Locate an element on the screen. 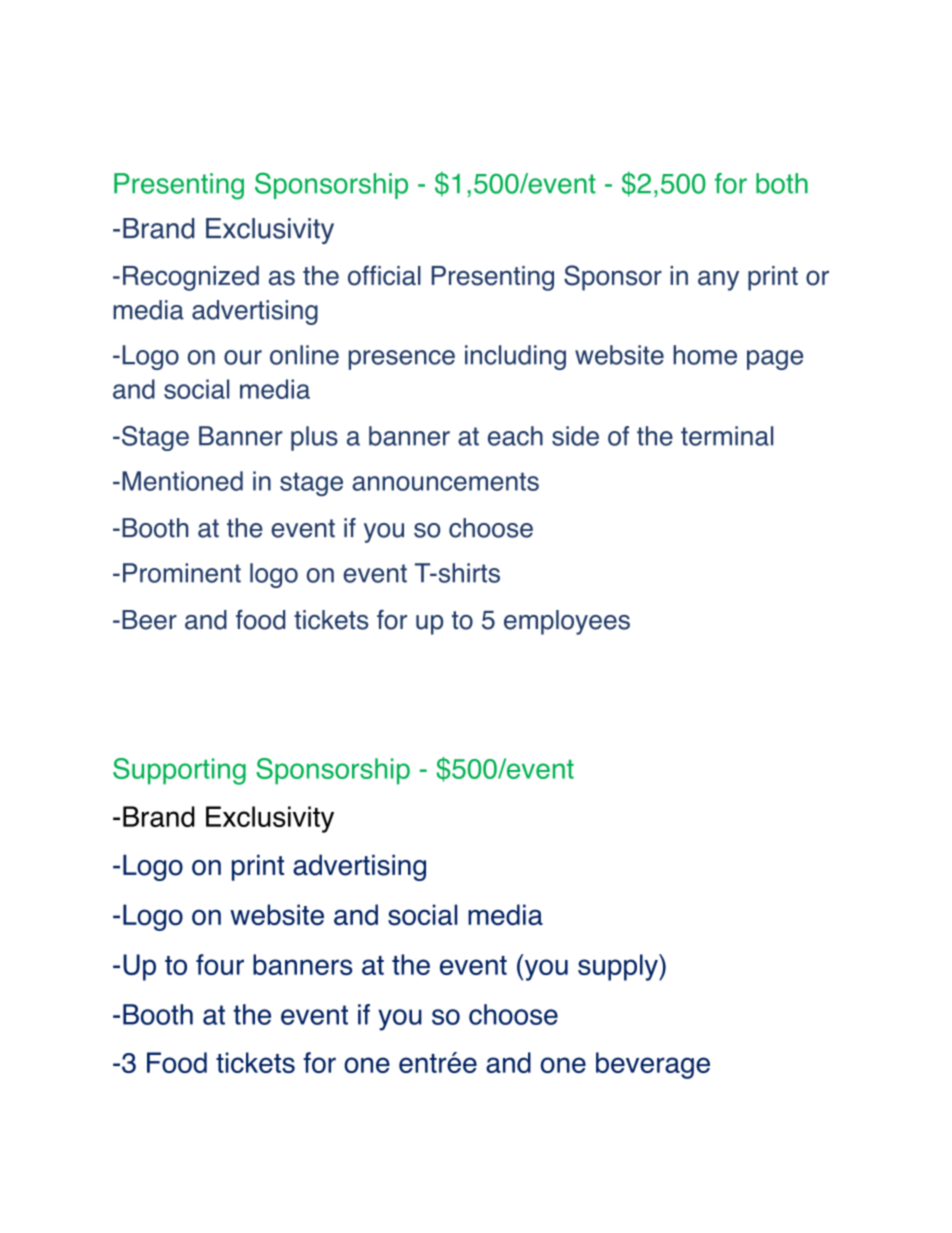 The width and height of the screenshot is (952, 1233). supply is located at coordinates (619, 967).
